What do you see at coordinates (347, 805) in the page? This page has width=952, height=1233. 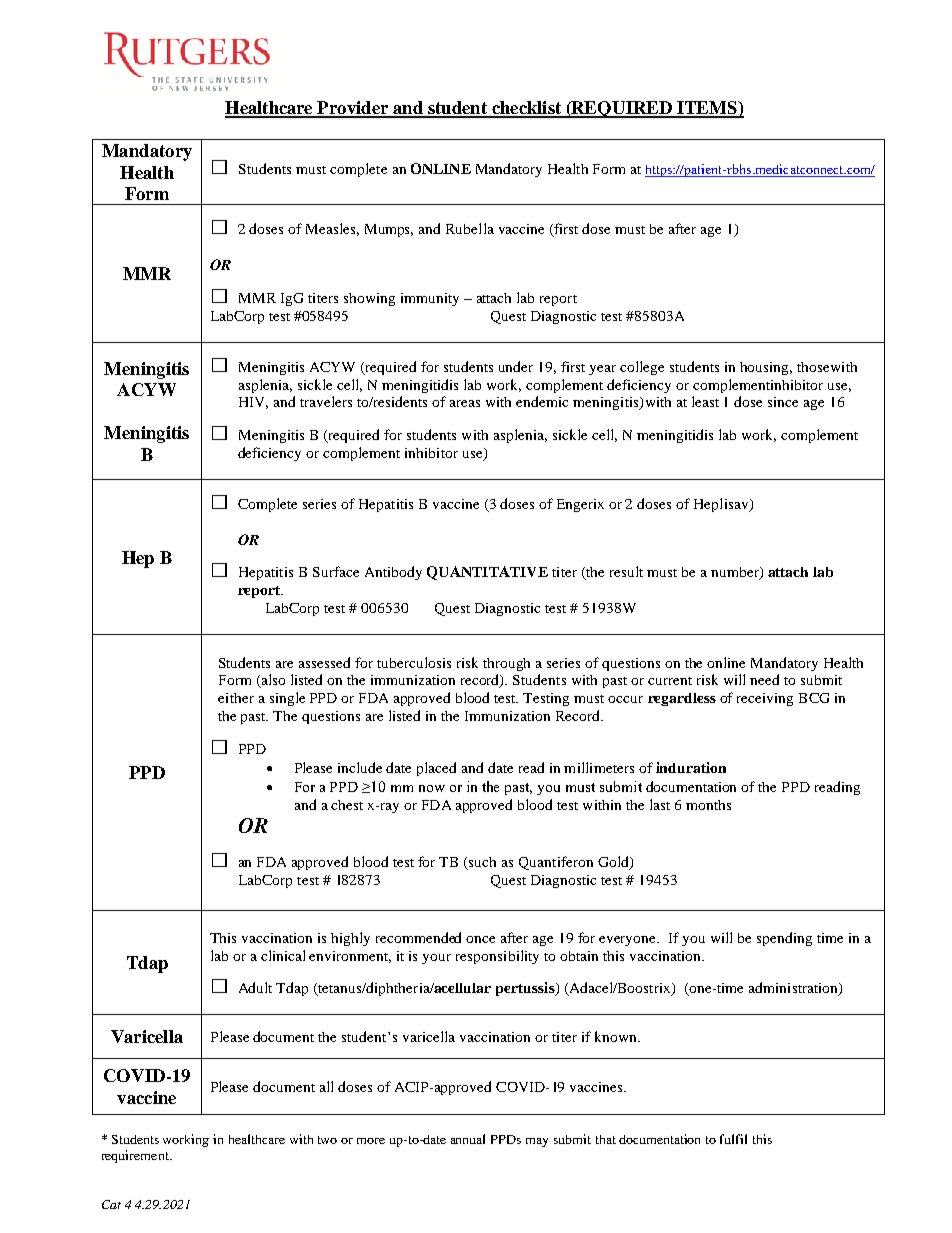 I see `chest` at bounding box center [347, 805].
